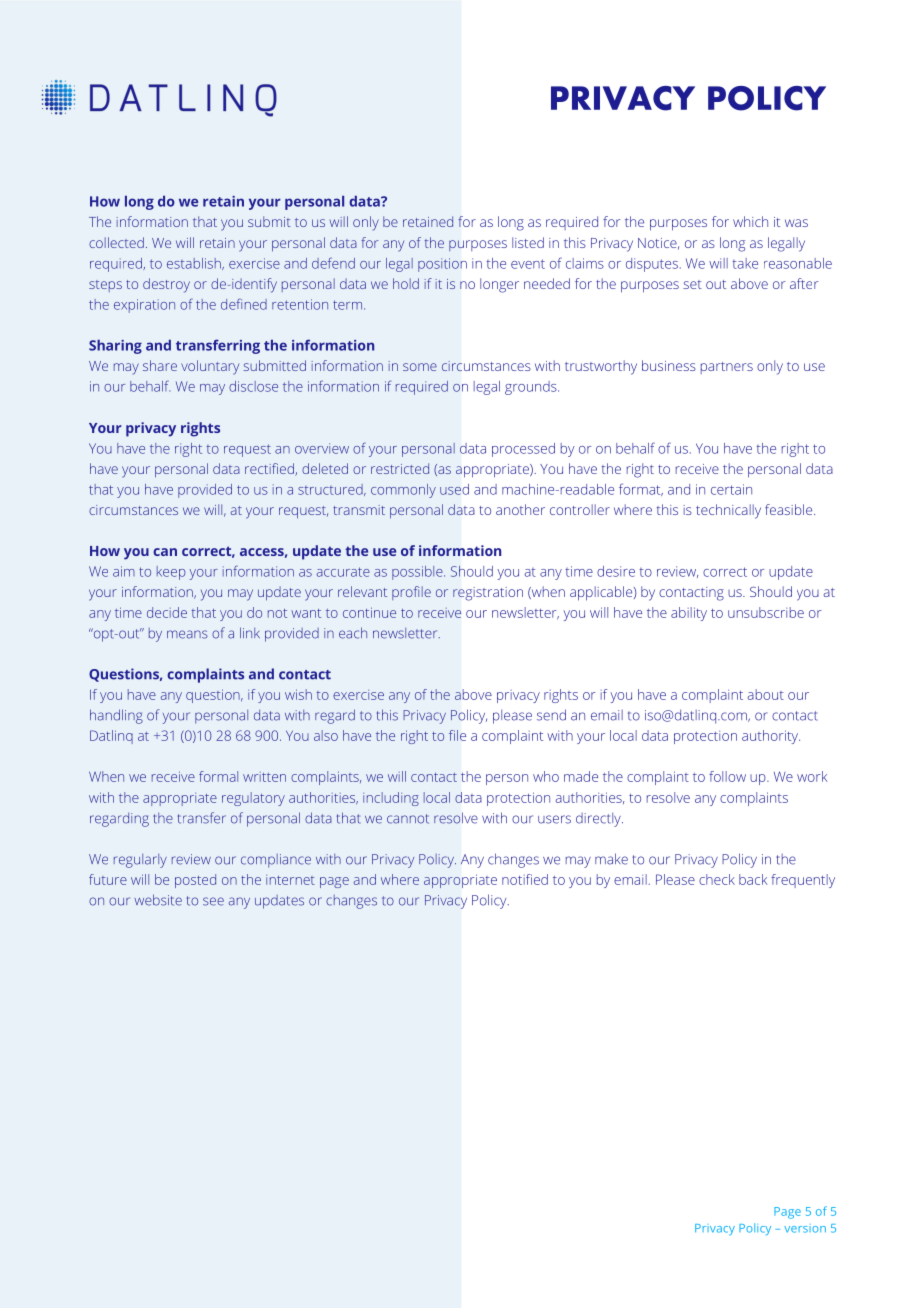  What do you see at coordinates (525, 879) in the image?
I see `notified` at bounding box center [525, 879].
